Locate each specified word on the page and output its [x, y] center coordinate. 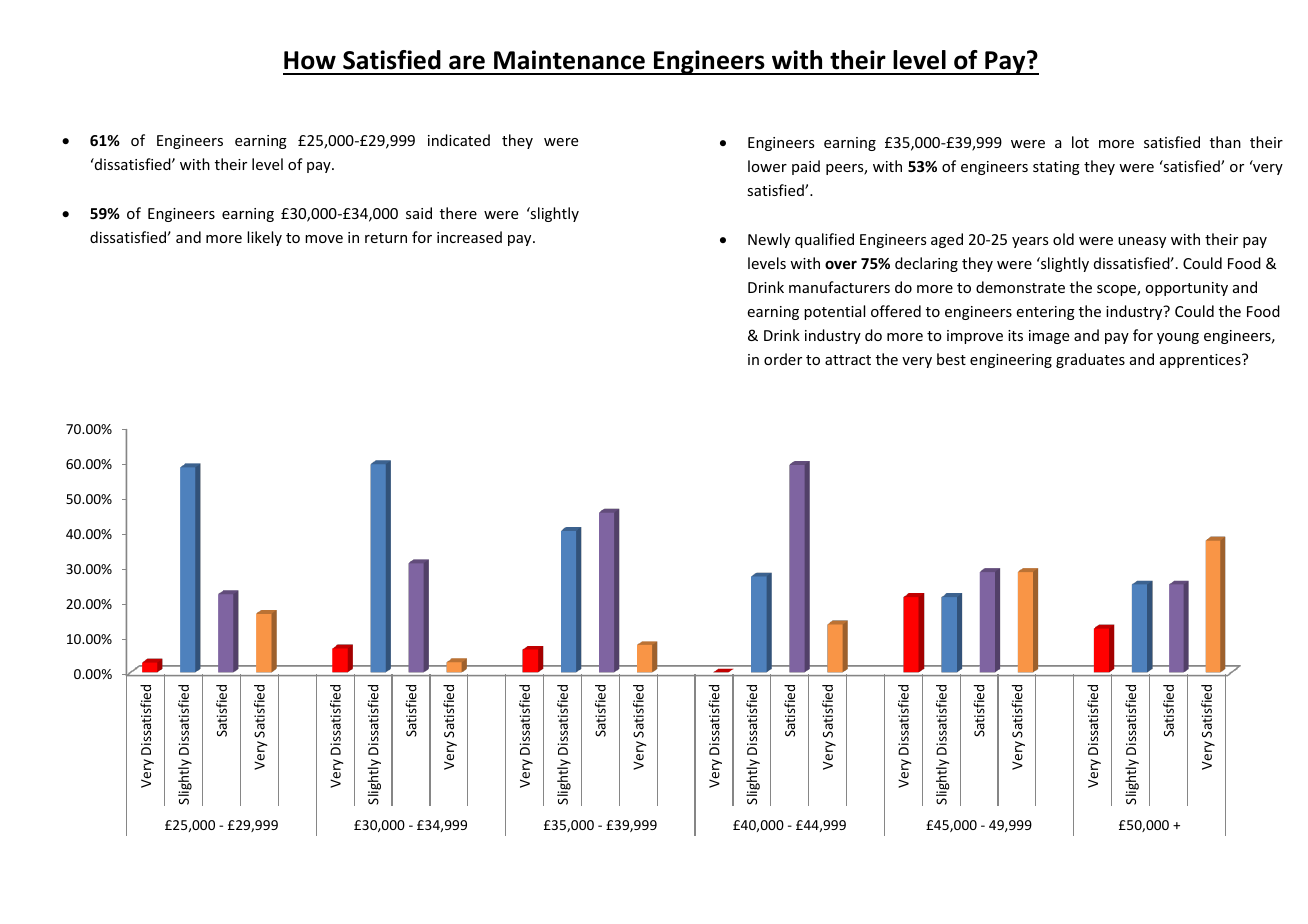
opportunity [1186, 289]
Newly [769, 240]
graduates [1090, 360]
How [310, 60]
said [419, 213]
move [324, 239]
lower [767, 166]
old [1063, 239]
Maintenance [569, 60]
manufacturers [839, 287]
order [783, 359]
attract [848, 360]
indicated [459, 140]
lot [1080, 142]
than [1225, 142]
